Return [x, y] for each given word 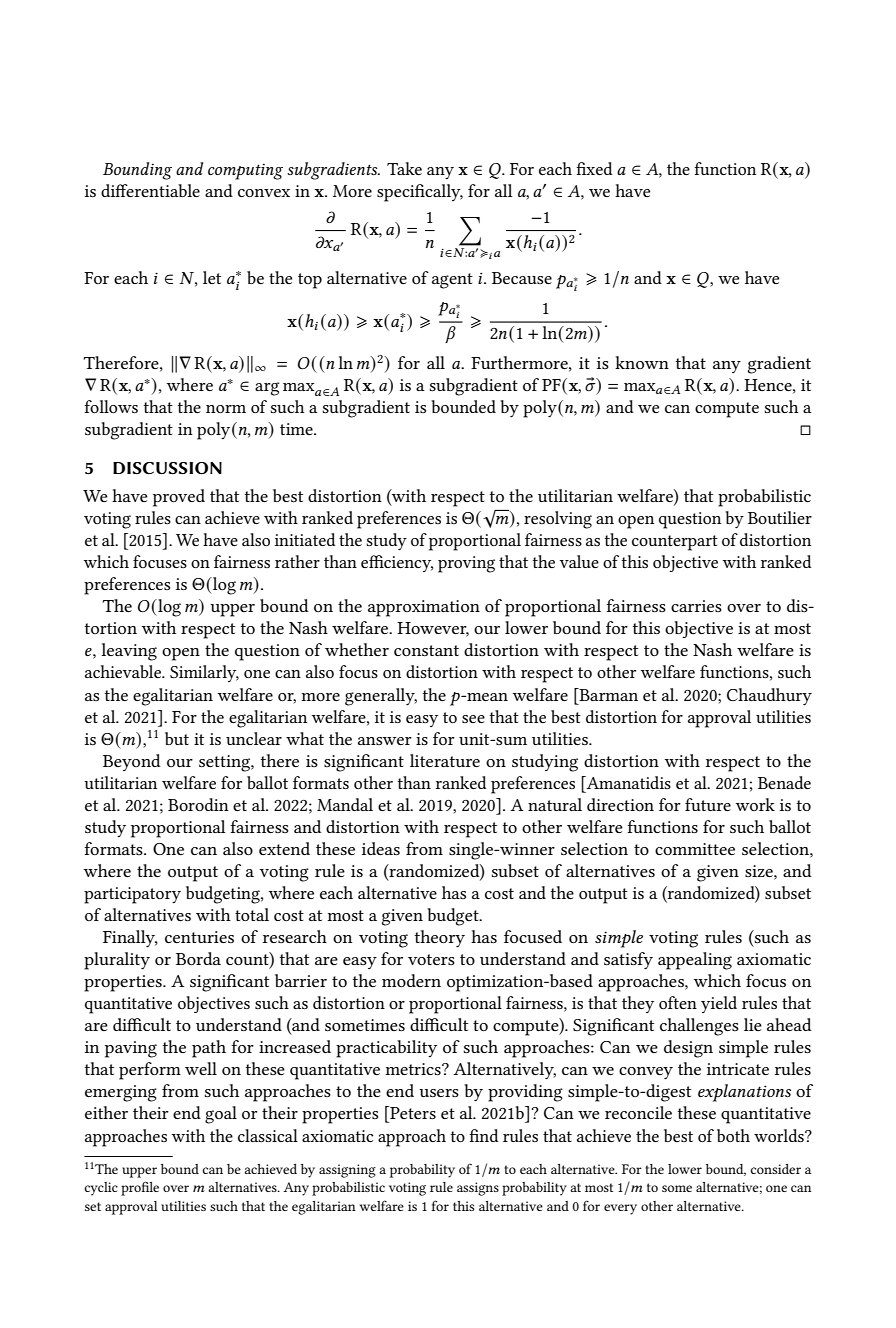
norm [226, 409]
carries [696, 606]
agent [452, 281]
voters [431, 959]
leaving [129, 652]
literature [445, 760]
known [642, 362]
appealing [695, 961]
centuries [199, 937]
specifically [420, 193]
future [708, 804]
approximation [424, 608]
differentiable [150, 190]
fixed [594, 168]
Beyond [132, 762]
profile [140, 1188]
